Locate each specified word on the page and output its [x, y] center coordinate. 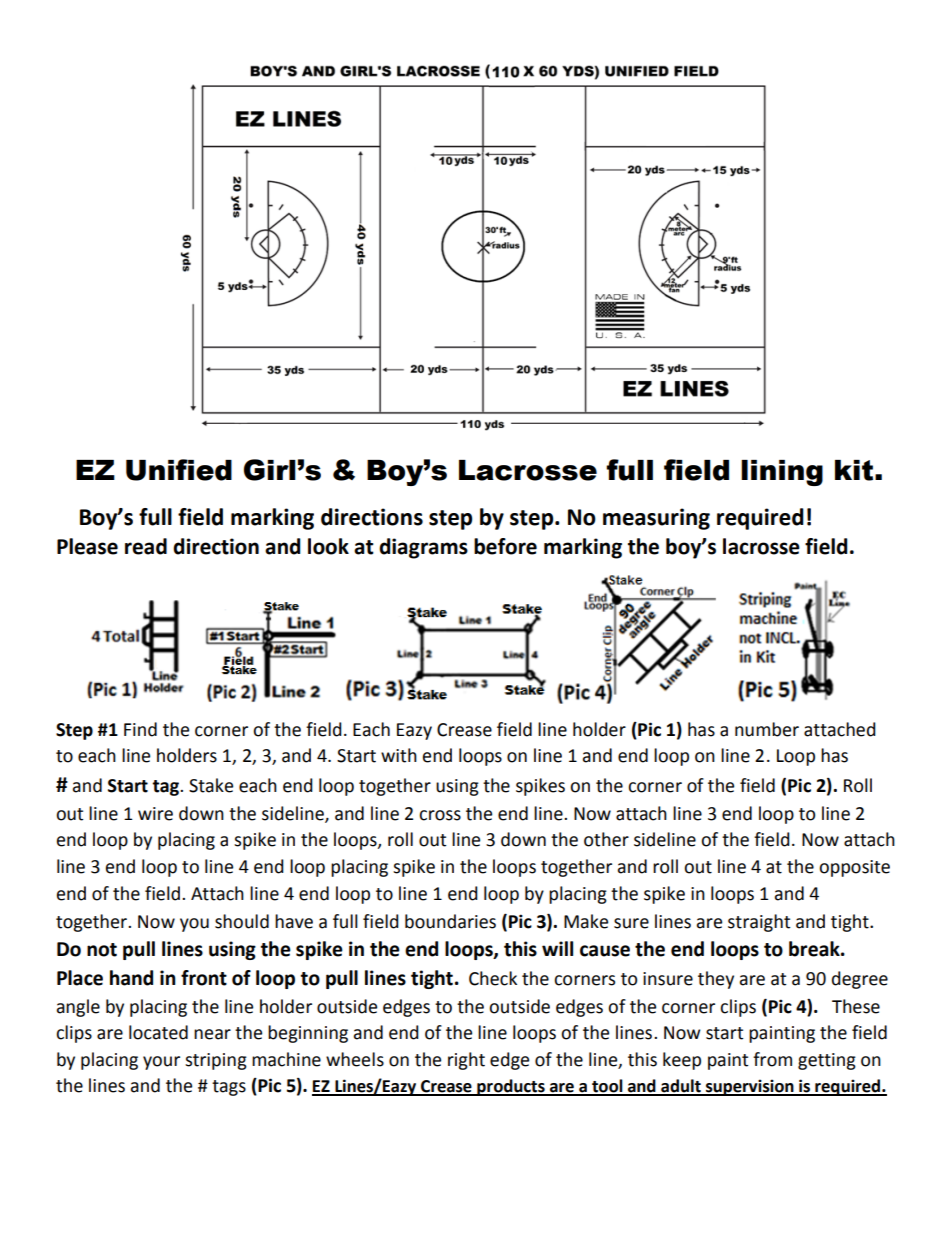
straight [759, 923]
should [242, 921]
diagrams [423, 548]
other [606, 839]
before [505, 546]
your [161, 1063]
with [399, 755]
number [767, 729]
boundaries [450, 921]
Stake [211, 785]
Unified [179, 470]
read [146, 546]
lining [782, 473]
